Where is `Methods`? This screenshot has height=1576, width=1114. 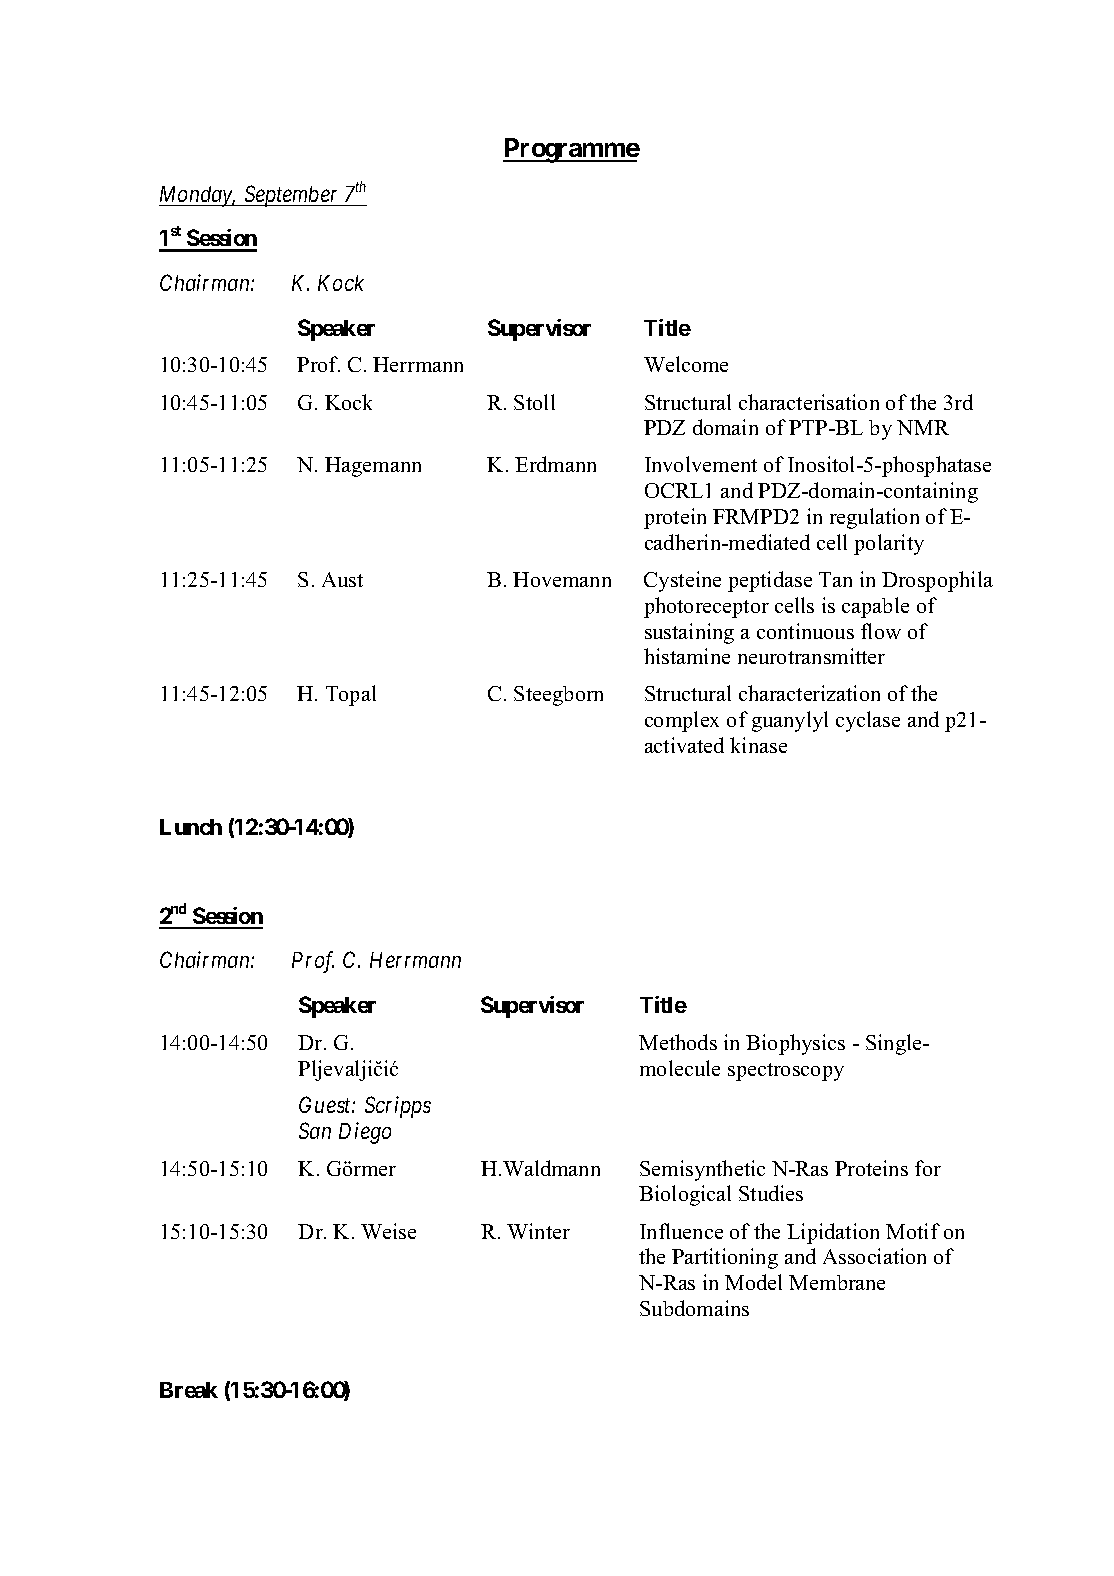 Methods is located at coordinates (678, 1042).
